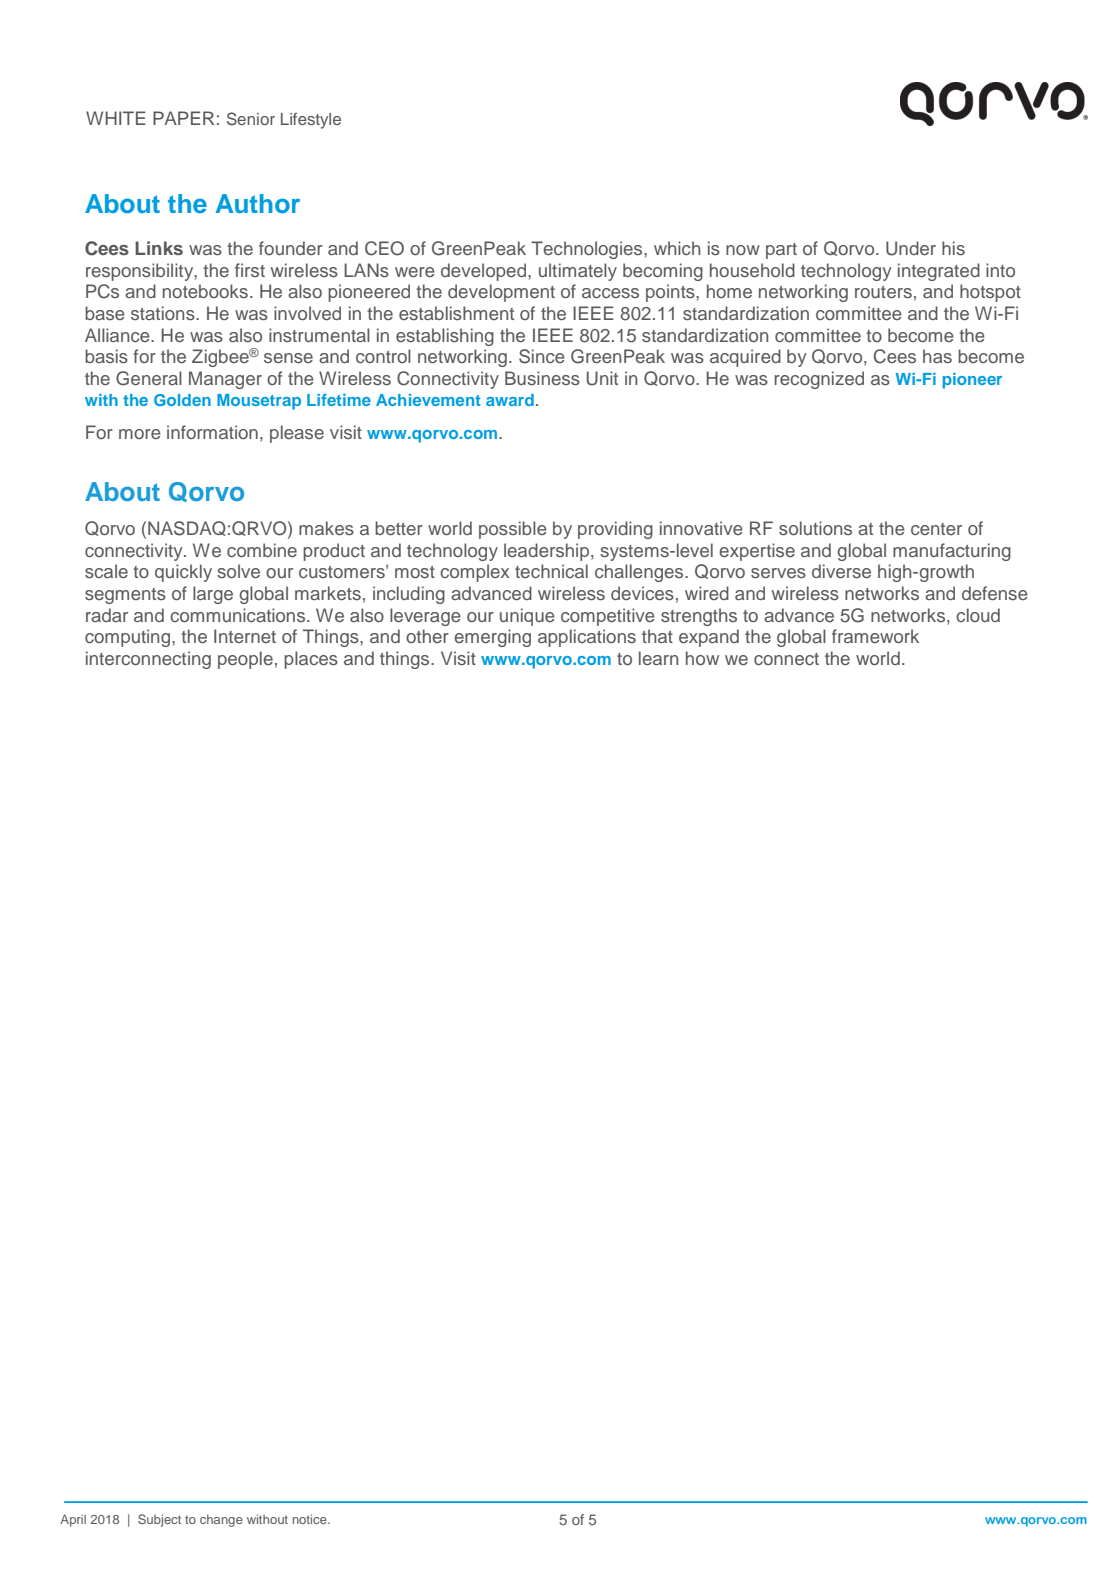 This screenshot has width=1118, height=1582. I want to click on learn, so click(658, 658).
